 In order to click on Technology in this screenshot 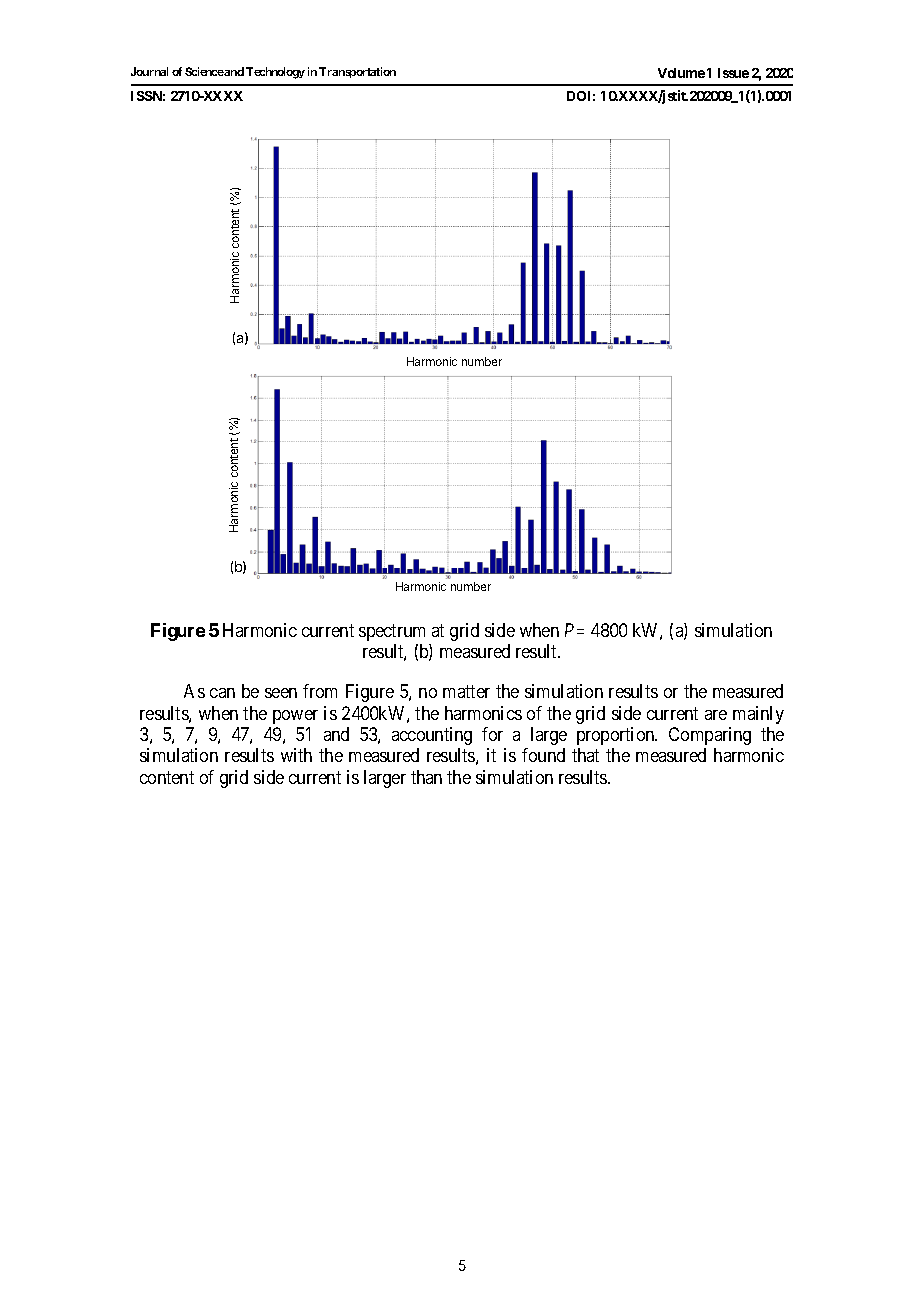, I will do `click(275, 73)`.
